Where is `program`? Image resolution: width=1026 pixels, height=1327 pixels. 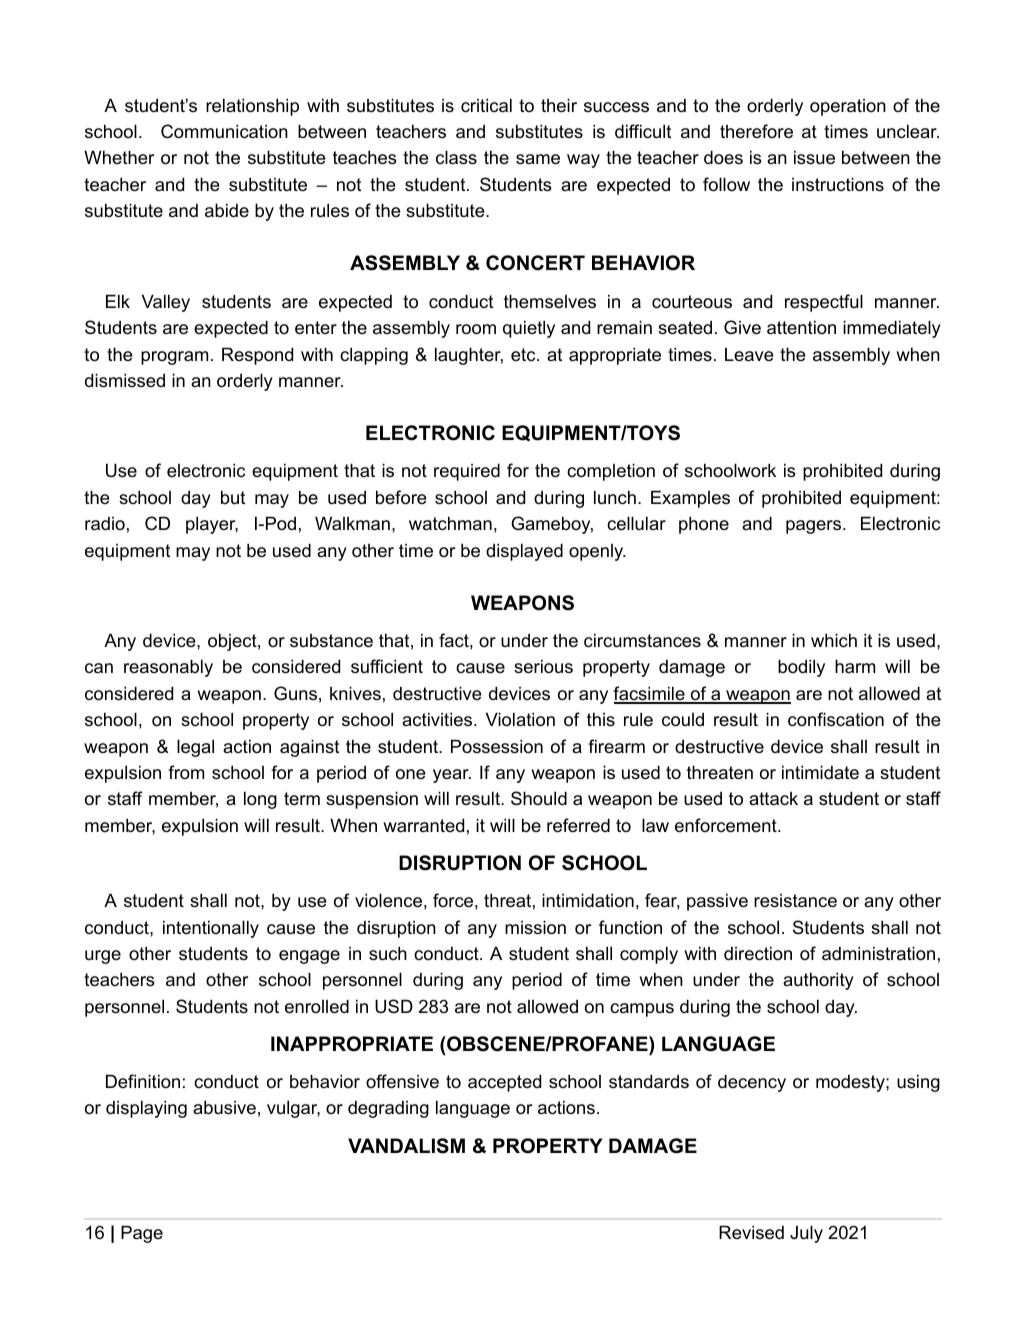 program is located at coordinates (174, 358).
